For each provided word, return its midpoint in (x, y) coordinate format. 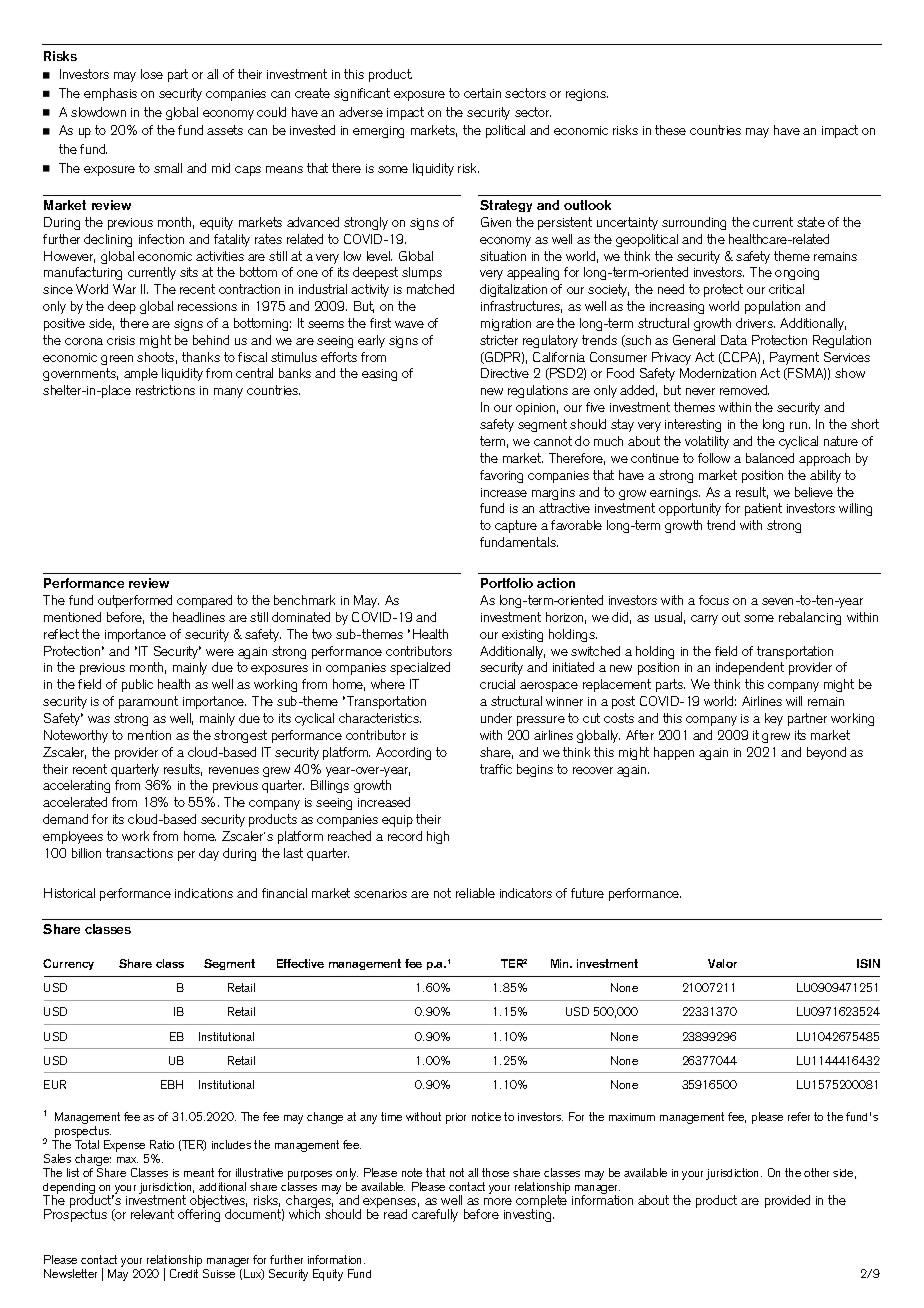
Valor (722, 963)
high (438, 837)
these (670, 130)
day (209, 854)
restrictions (165, 390)
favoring (501, 476)
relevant (152, 1214)
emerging (378, 132)
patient (763, 509)
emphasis (110, 94)
